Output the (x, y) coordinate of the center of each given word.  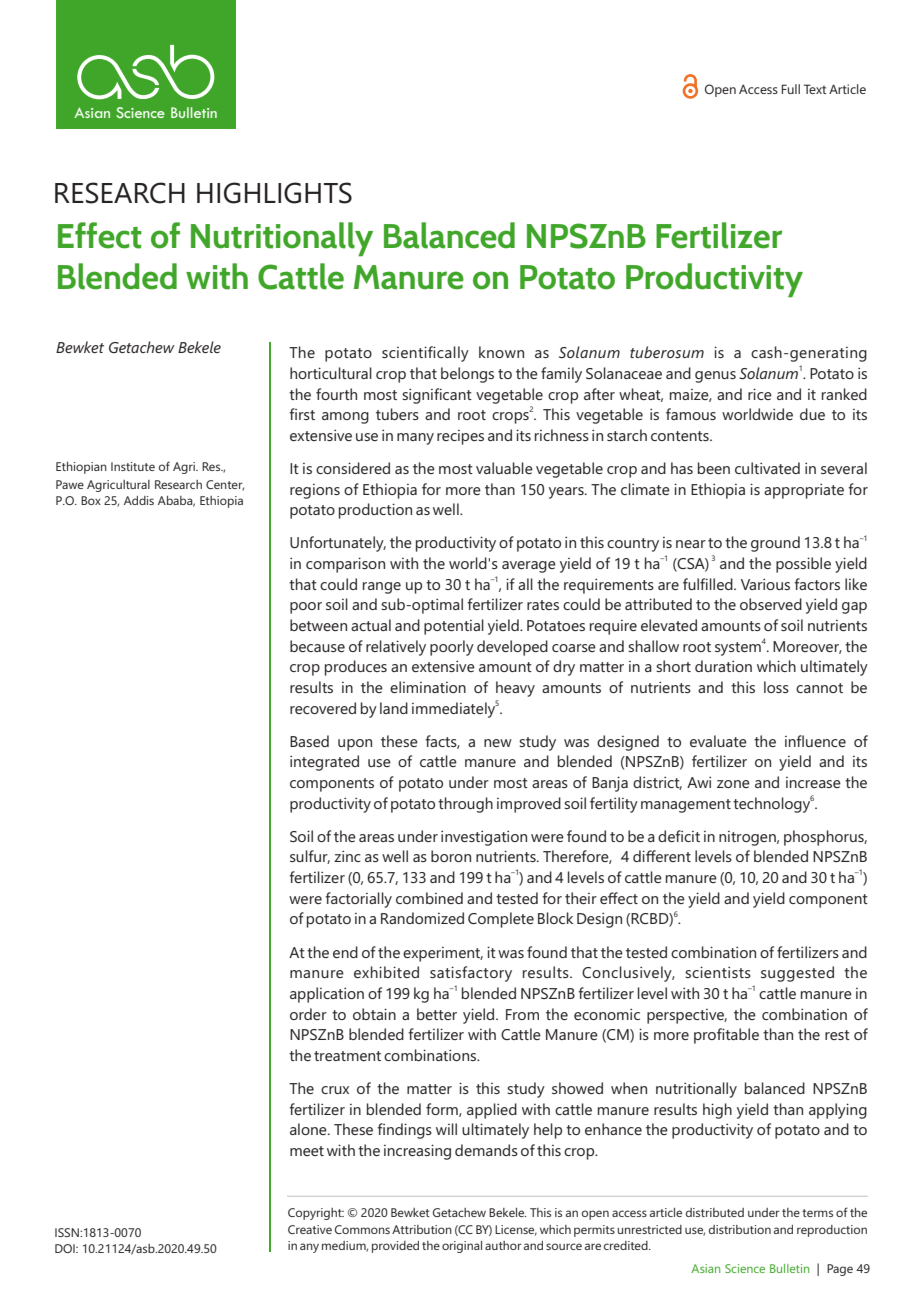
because (317, 646)
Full (790, 89)
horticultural (331, 373)
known (501, 352)
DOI (66, 1248)
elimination (428, 687)
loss (776, 687)
